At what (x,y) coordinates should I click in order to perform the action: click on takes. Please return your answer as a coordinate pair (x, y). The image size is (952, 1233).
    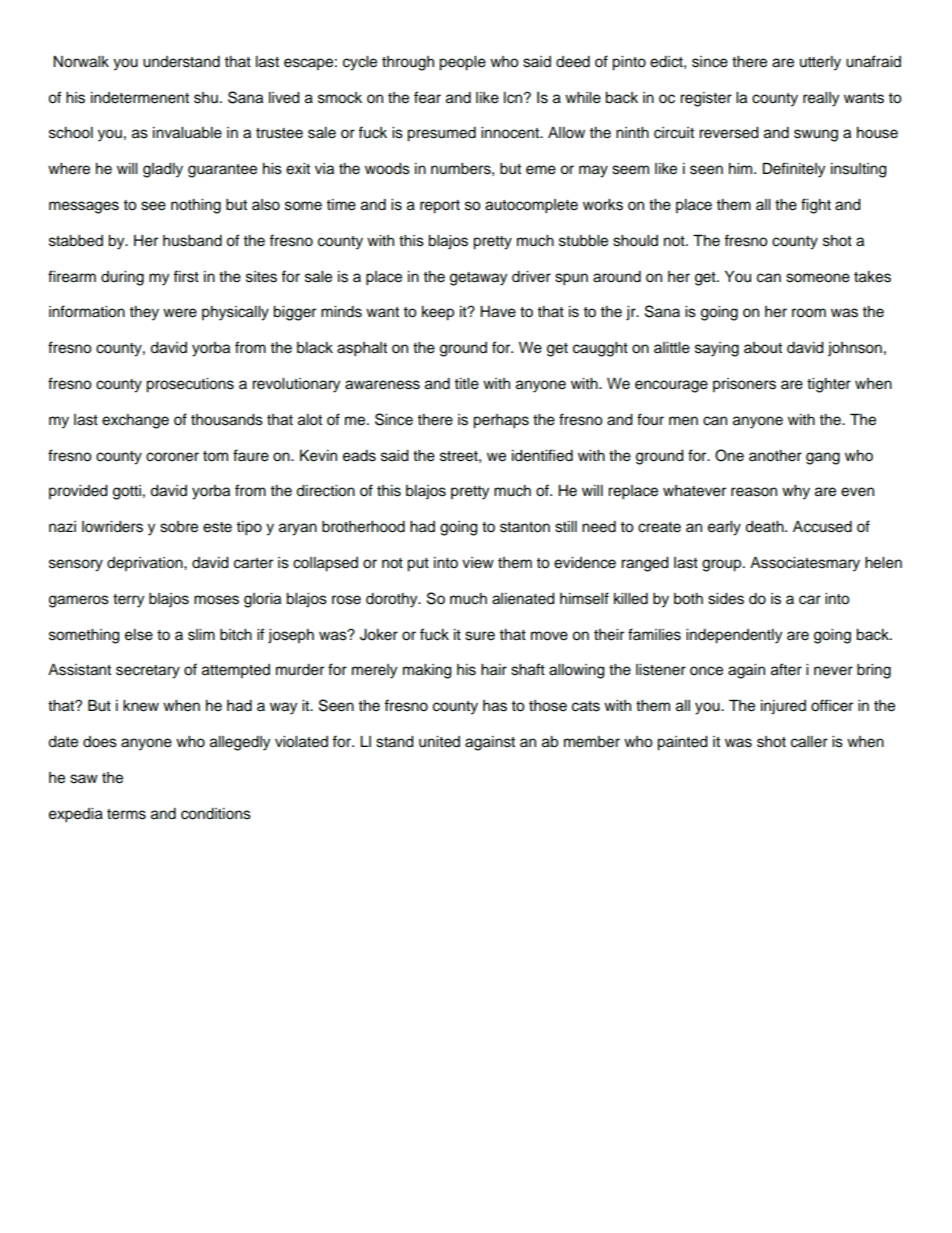
    Looking at the image, I should click on (872, 277).
